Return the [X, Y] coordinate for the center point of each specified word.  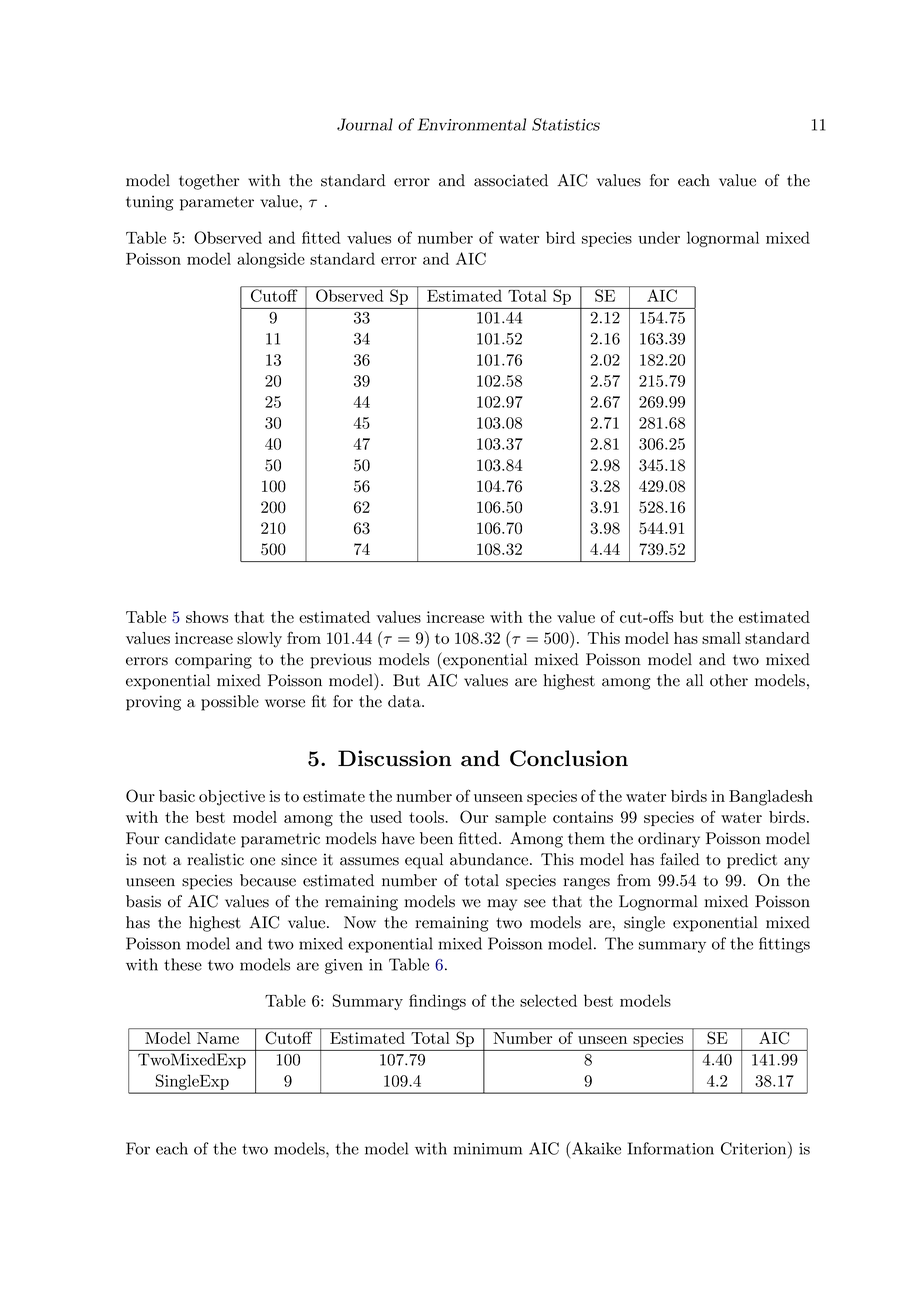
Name [218, 1038]
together [209, 182]
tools [427, 817]
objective [232, 798]
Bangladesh [771, 798]
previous [341, 661]
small [721, 638]
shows [207, 617]
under [659, 237]
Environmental [472, 124]
